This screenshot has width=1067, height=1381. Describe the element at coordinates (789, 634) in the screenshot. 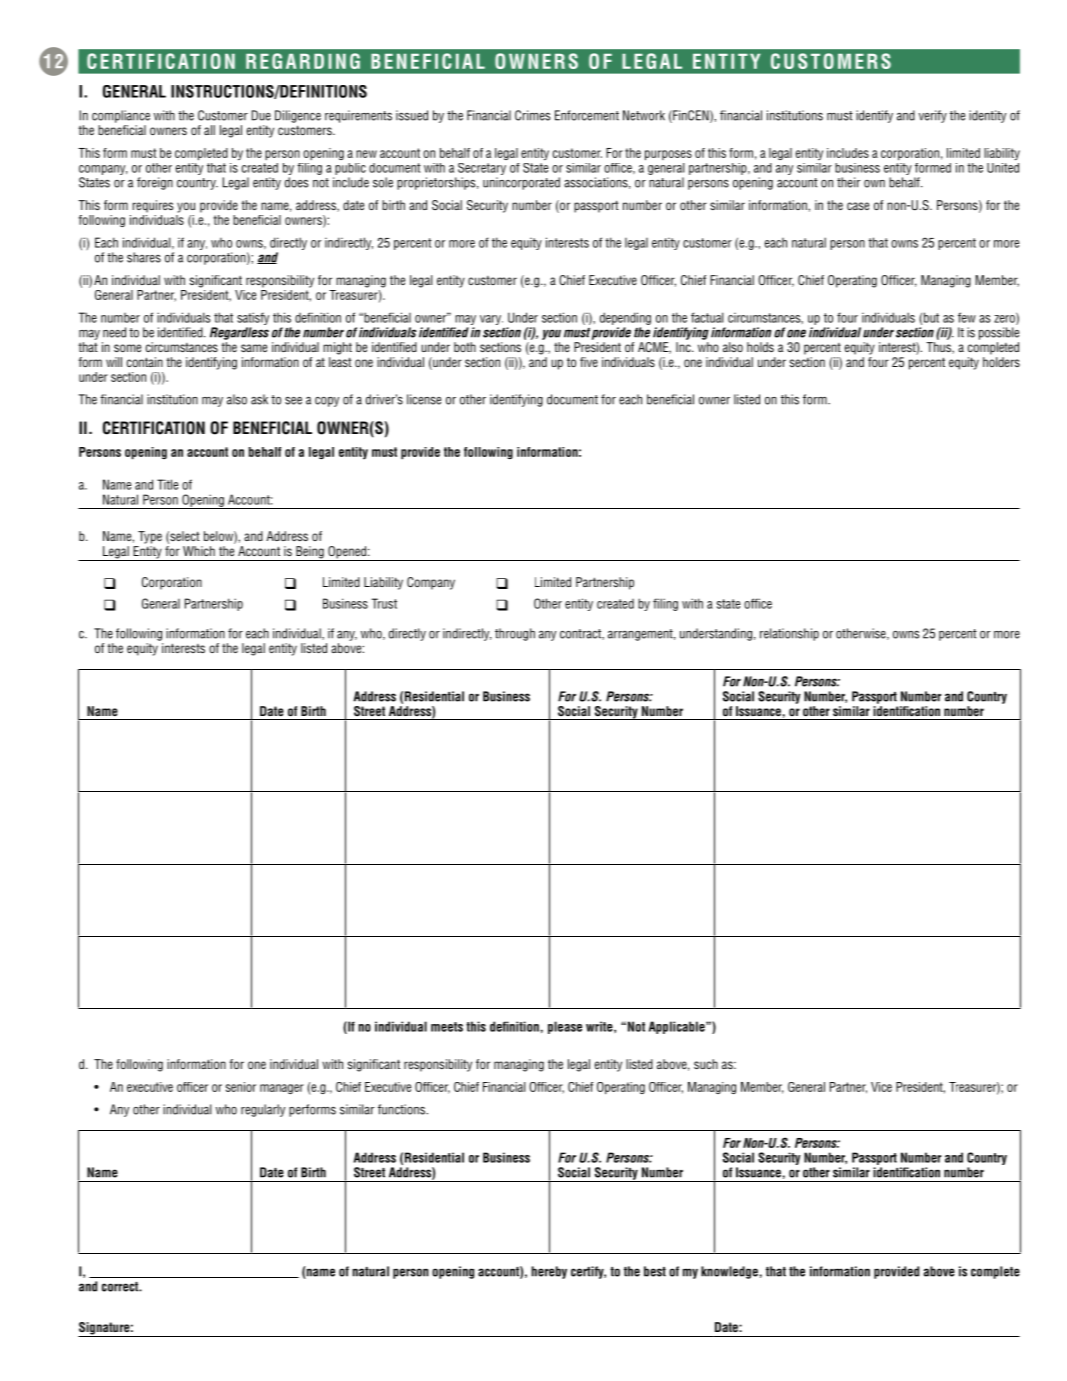

I see `relationship` at that location.
